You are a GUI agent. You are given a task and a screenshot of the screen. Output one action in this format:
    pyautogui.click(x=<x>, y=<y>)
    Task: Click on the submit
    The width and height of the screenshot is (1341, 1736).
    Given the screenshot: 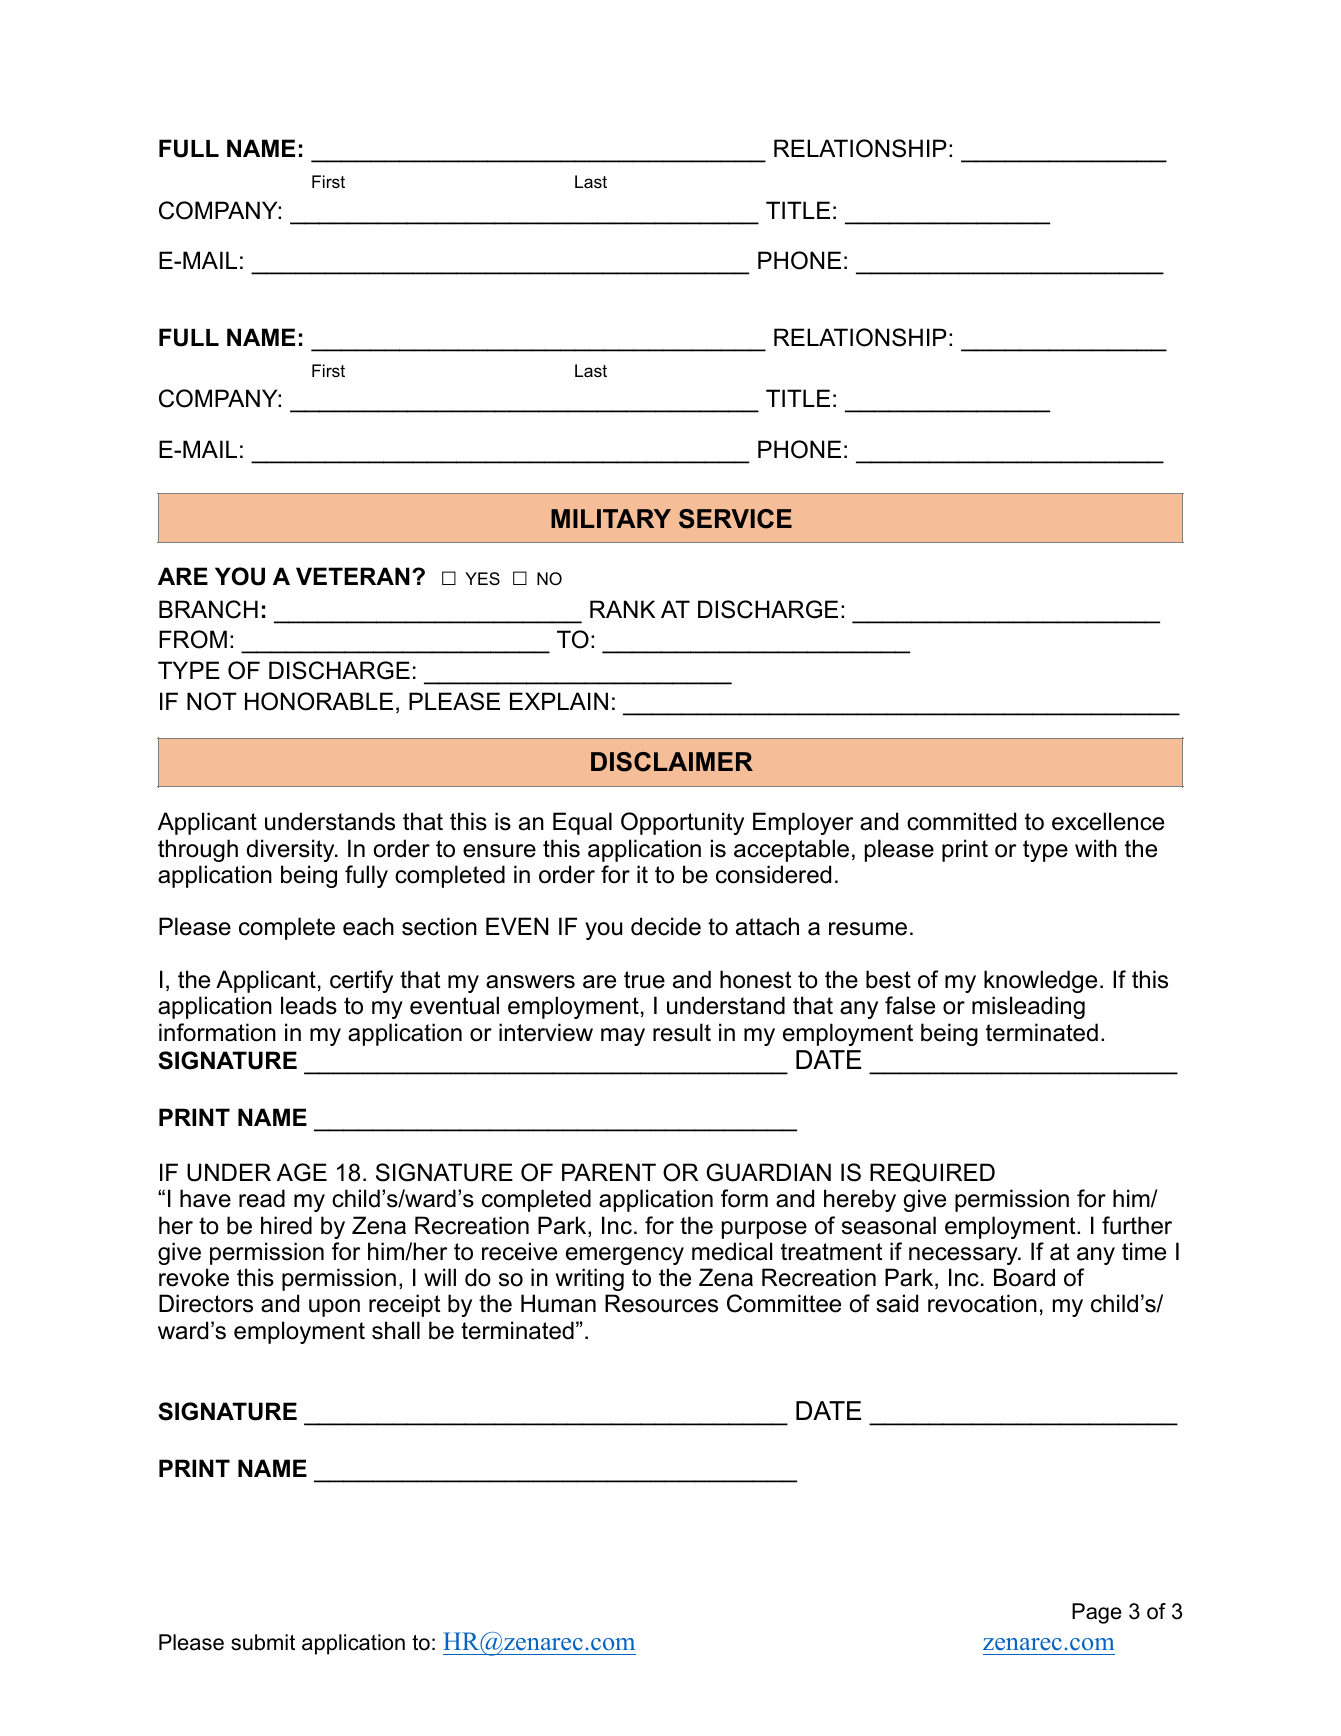 What is the action you would take?
    pyautogui.click(x=263, y=1642)
